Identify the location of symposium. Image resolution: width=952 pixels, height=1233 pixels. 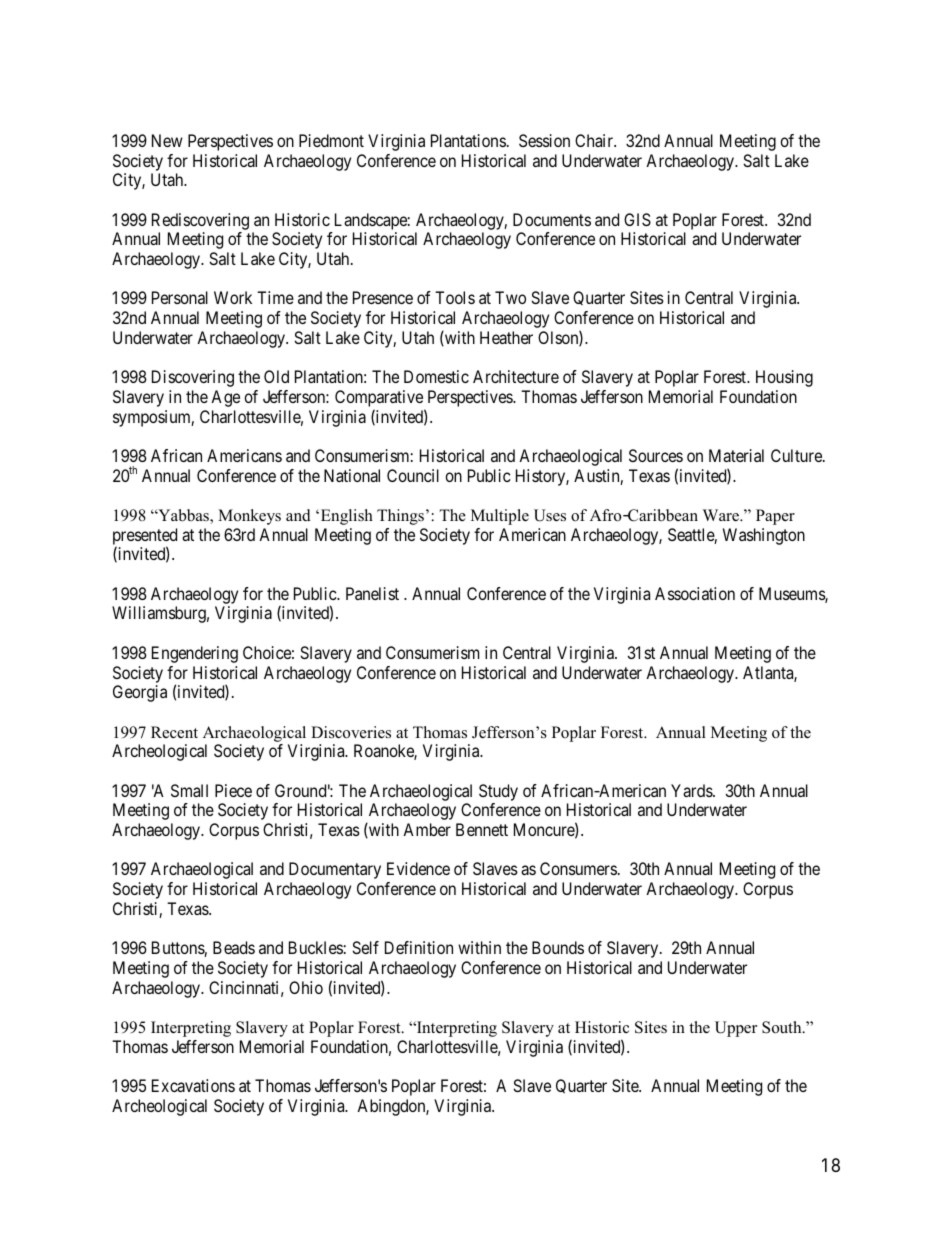
(153, 418).
